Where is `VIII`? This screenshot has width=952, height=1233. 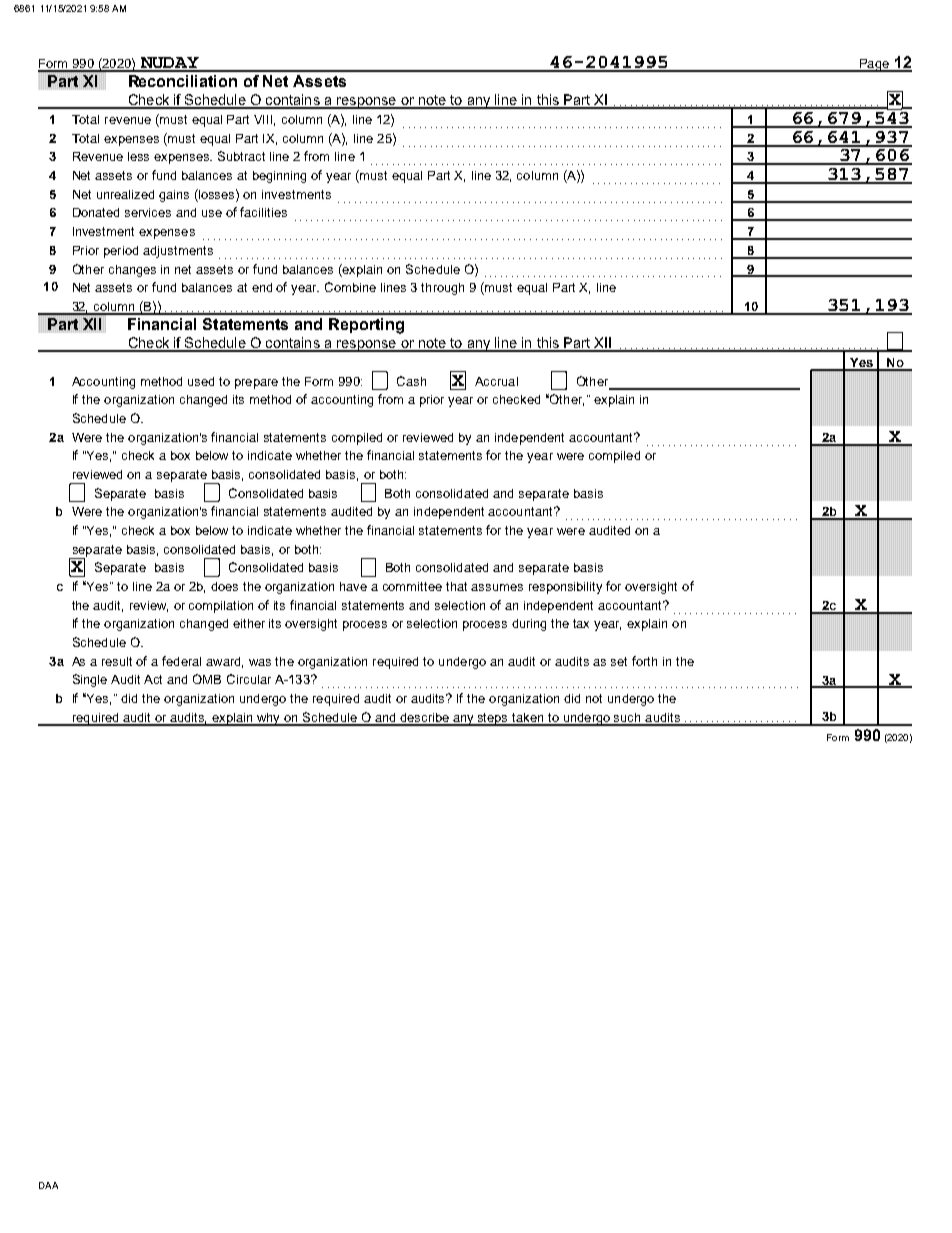
VIII is located at coordinates (264, 120).
